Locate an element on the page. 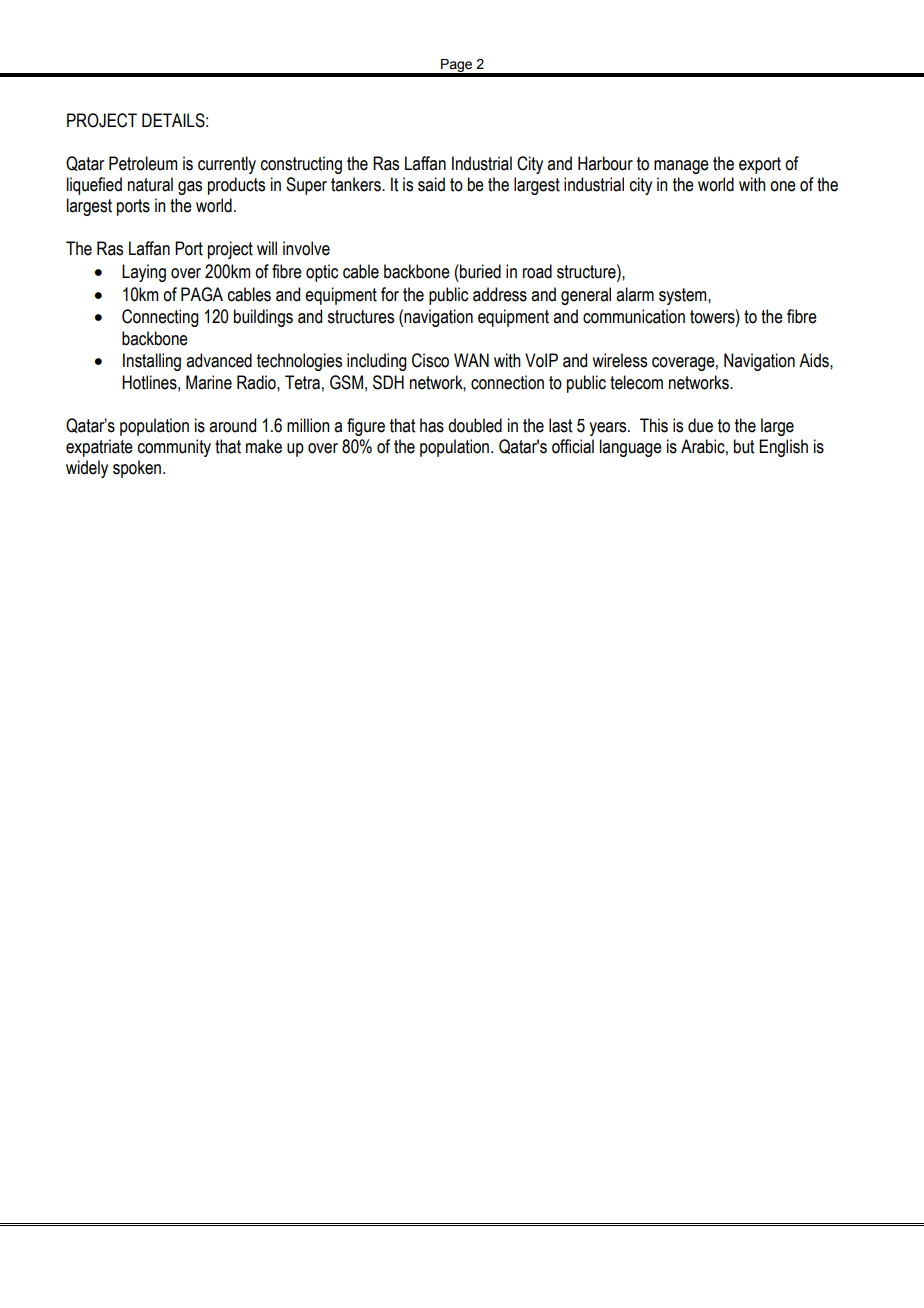 The image size is (924, 1308). said is located at coordinates (431, 184).
